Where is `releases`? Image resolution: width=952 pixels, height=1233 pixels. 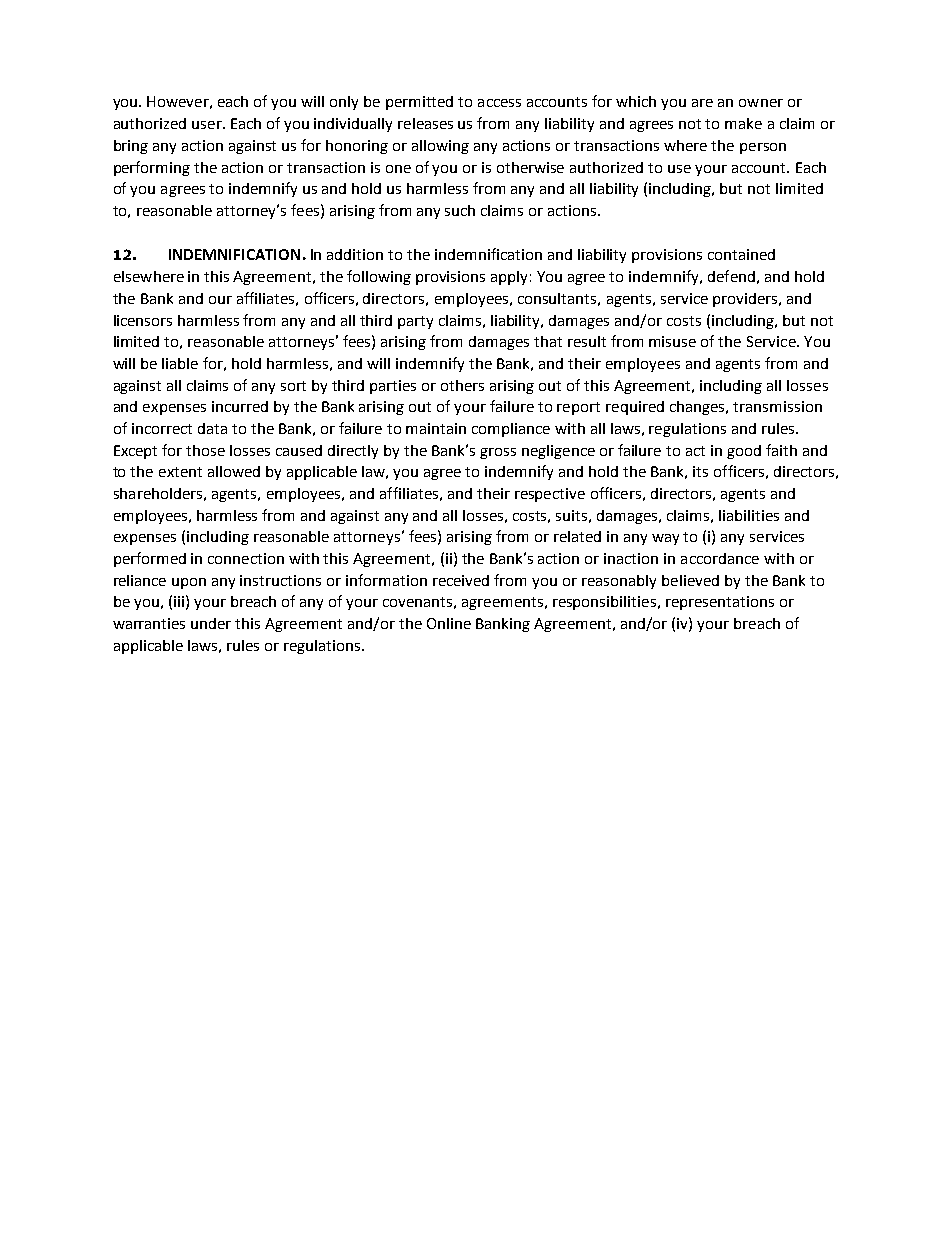 releases is located at coordinates (425, 123).
